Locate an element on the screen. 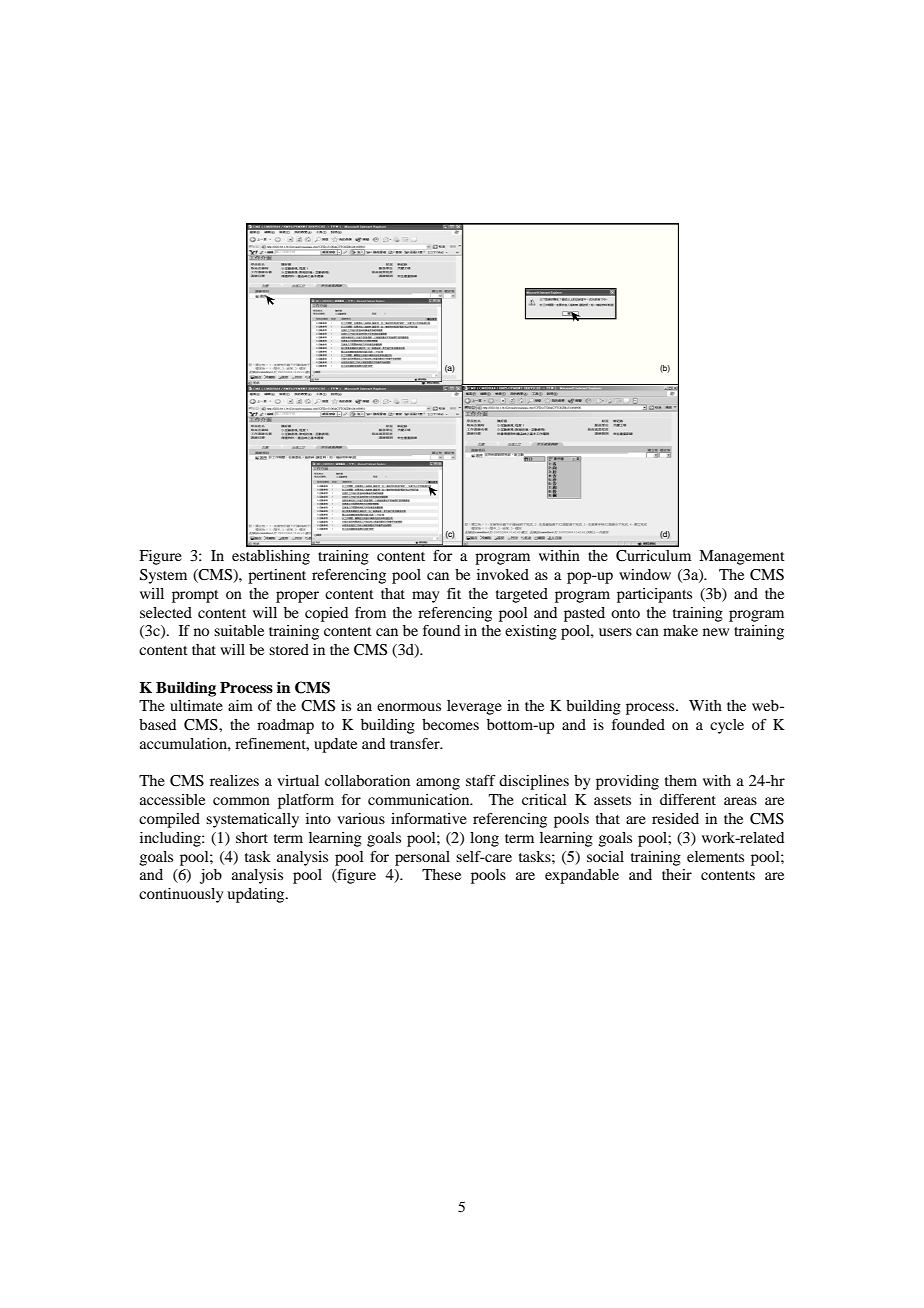 This screenshot has height=1308, width=924. invoked is located at coordinates (503, 574).
